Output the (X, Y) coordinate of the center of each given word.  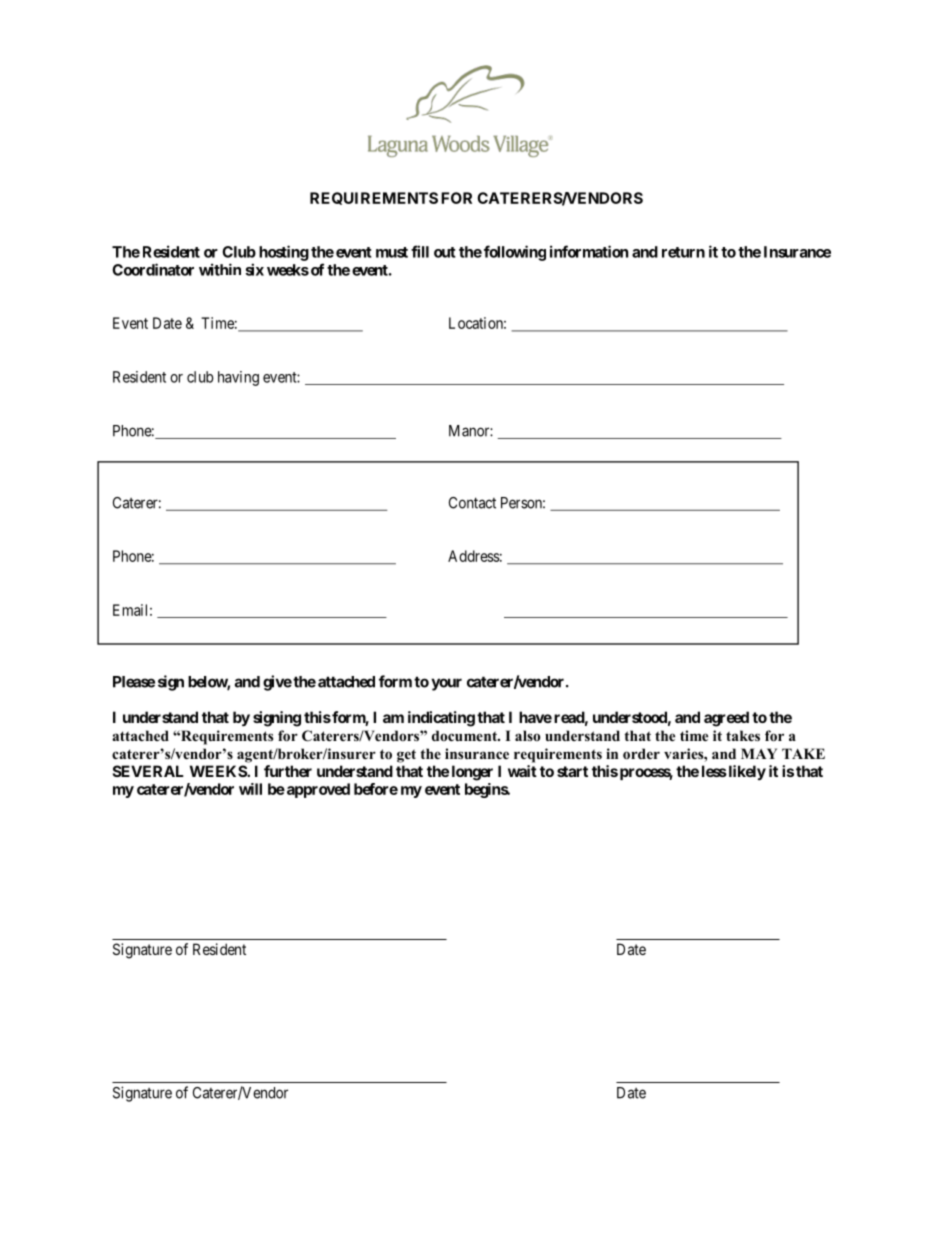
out (445, 252)
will (250, 789)
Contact (472, 503)
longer (472, 773)
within (220, 269)
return (683, 252)
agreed (726, 719)
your (446, 684)
